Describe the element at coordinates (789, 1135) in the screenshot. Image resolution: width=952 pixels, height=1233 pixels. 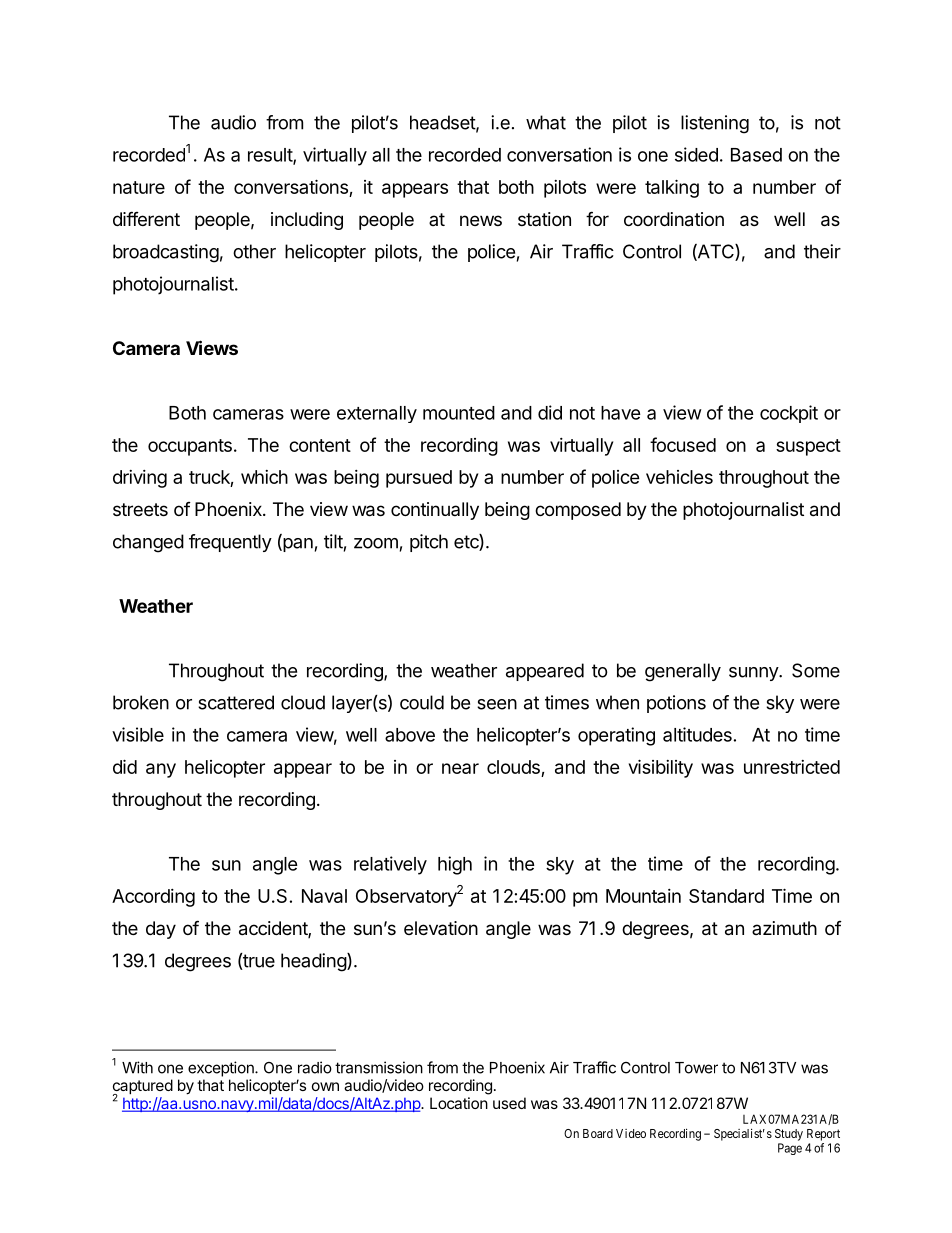
I see `Study` at that location.
